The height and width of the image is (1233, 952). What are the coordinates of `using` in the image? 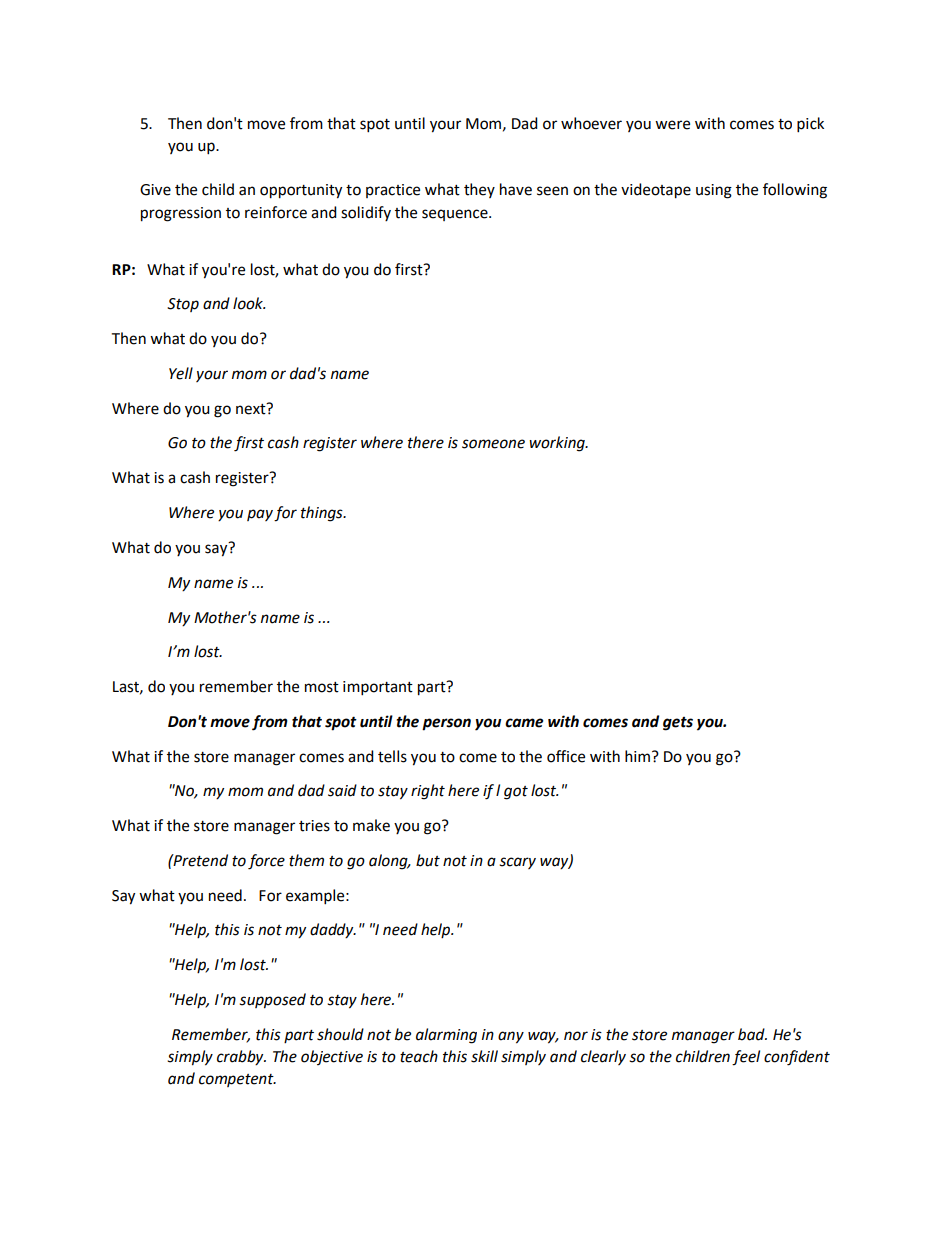 It's located at (714, 191).
